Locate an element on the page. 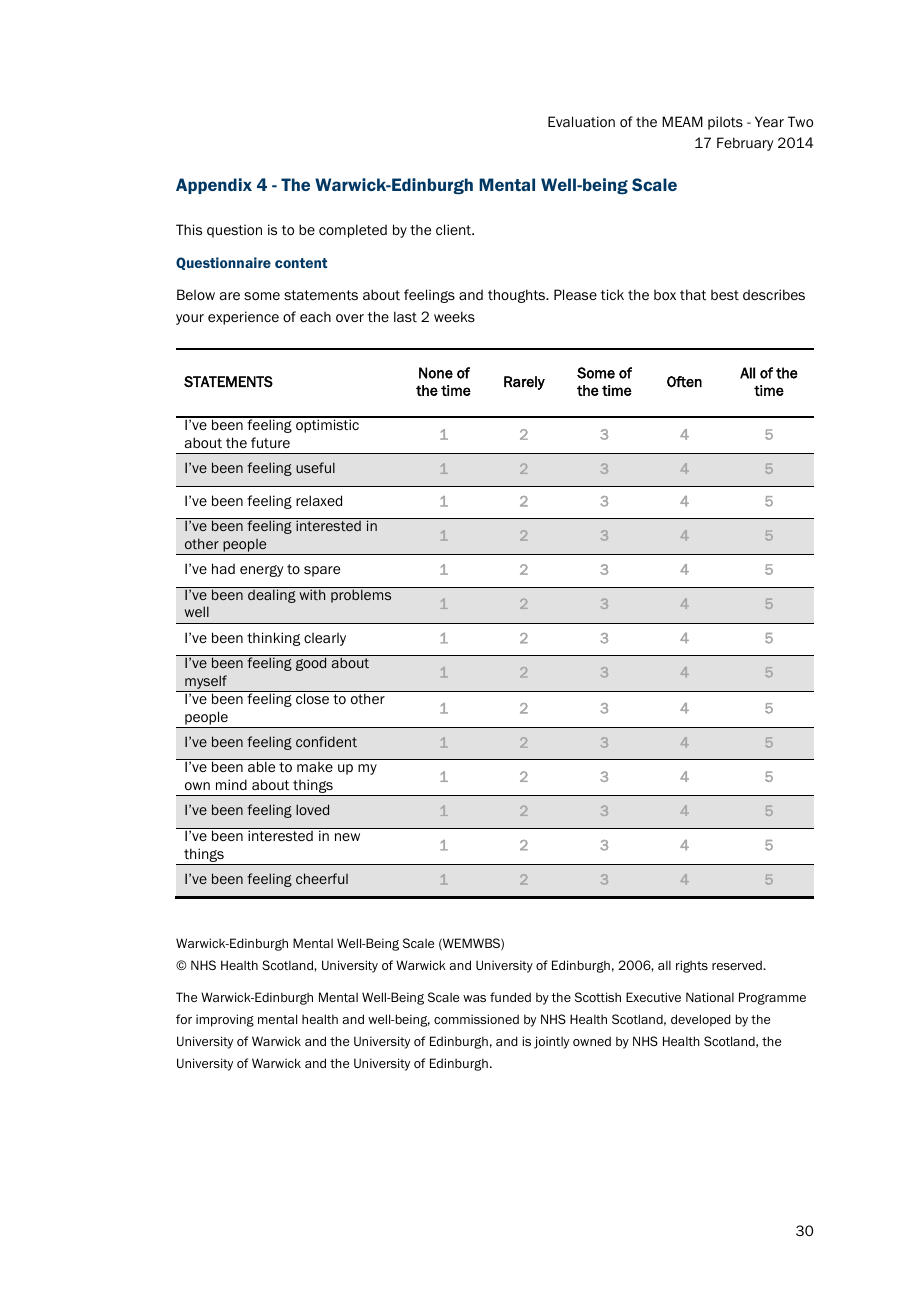 This page has width=924, height=1307. commissioned is located at coordinates (476, 1019).
